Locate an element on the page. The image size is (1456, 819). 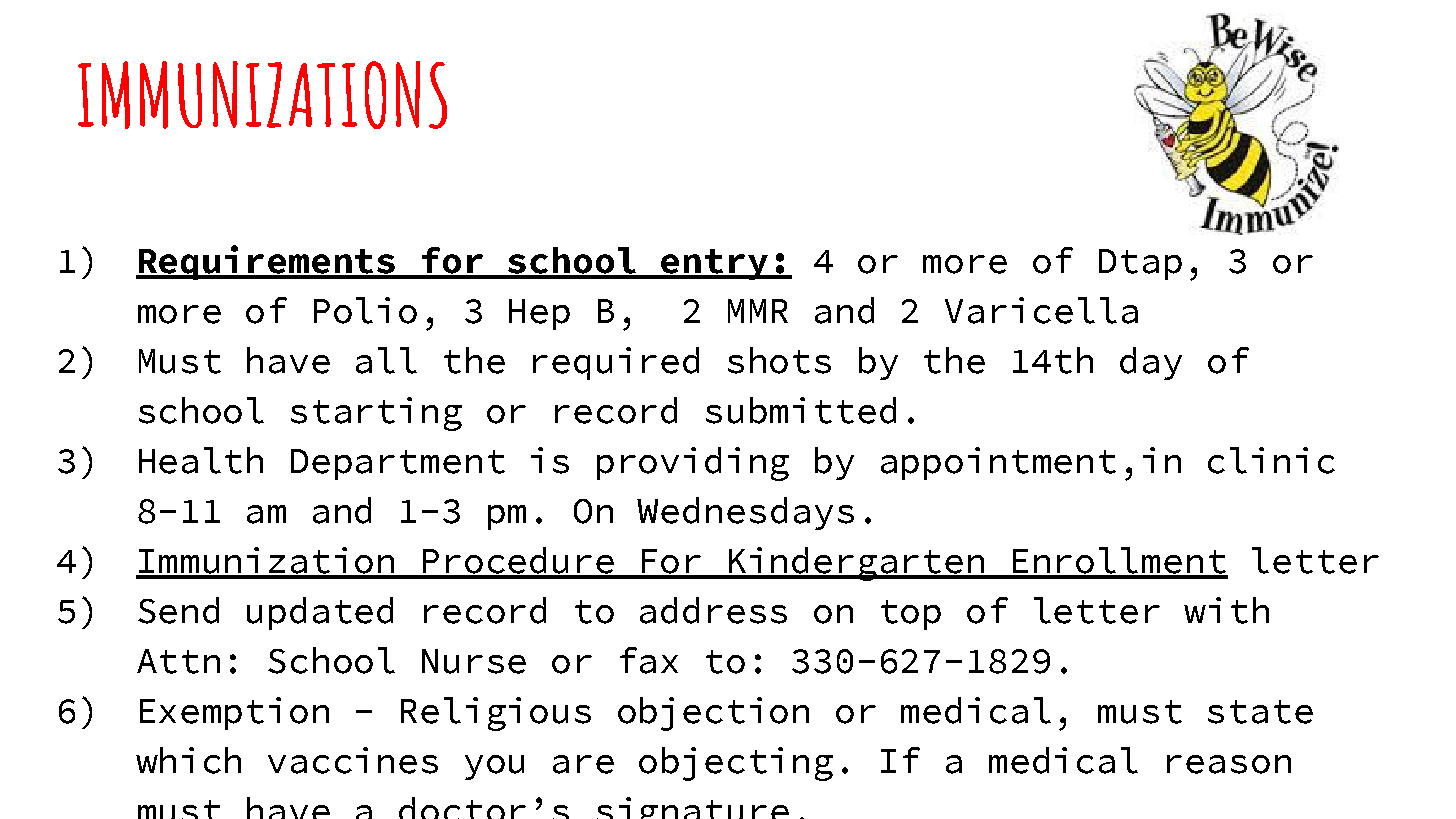
Wednesdays is located at coordinates (745, 513).
